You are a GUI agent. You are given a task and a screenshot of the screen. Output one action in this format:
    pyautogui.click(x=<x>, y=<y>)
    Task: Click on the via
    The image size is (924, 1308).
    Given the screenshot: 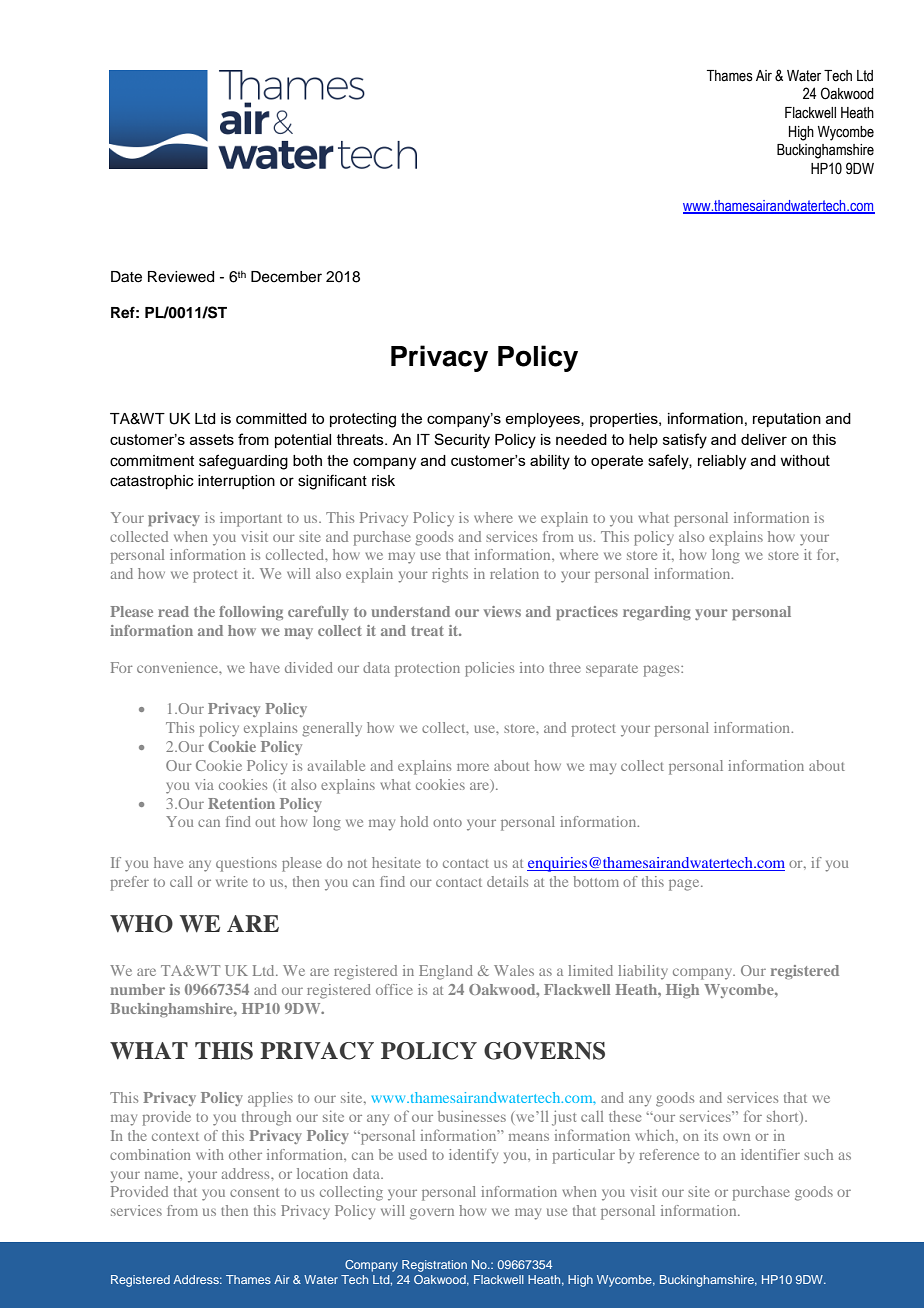 What is the action you would take?
    pyautogui.click(x=204, y=784)
